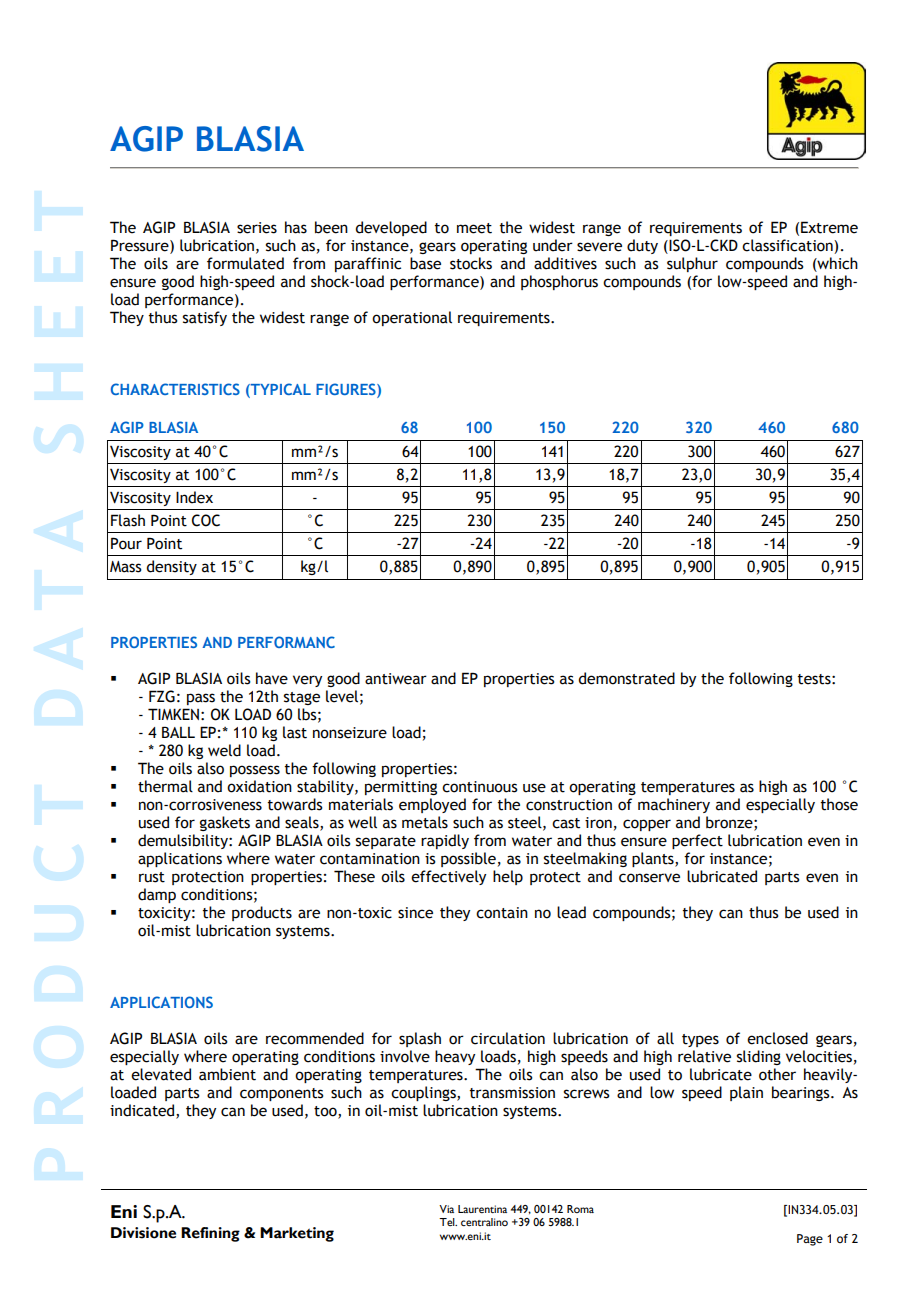 The width and height of the screenshot is (924, 1308). What do you see at coordinates (157, 895) in the screenshot?
I see `damp` at bounding box center [157, 895].
